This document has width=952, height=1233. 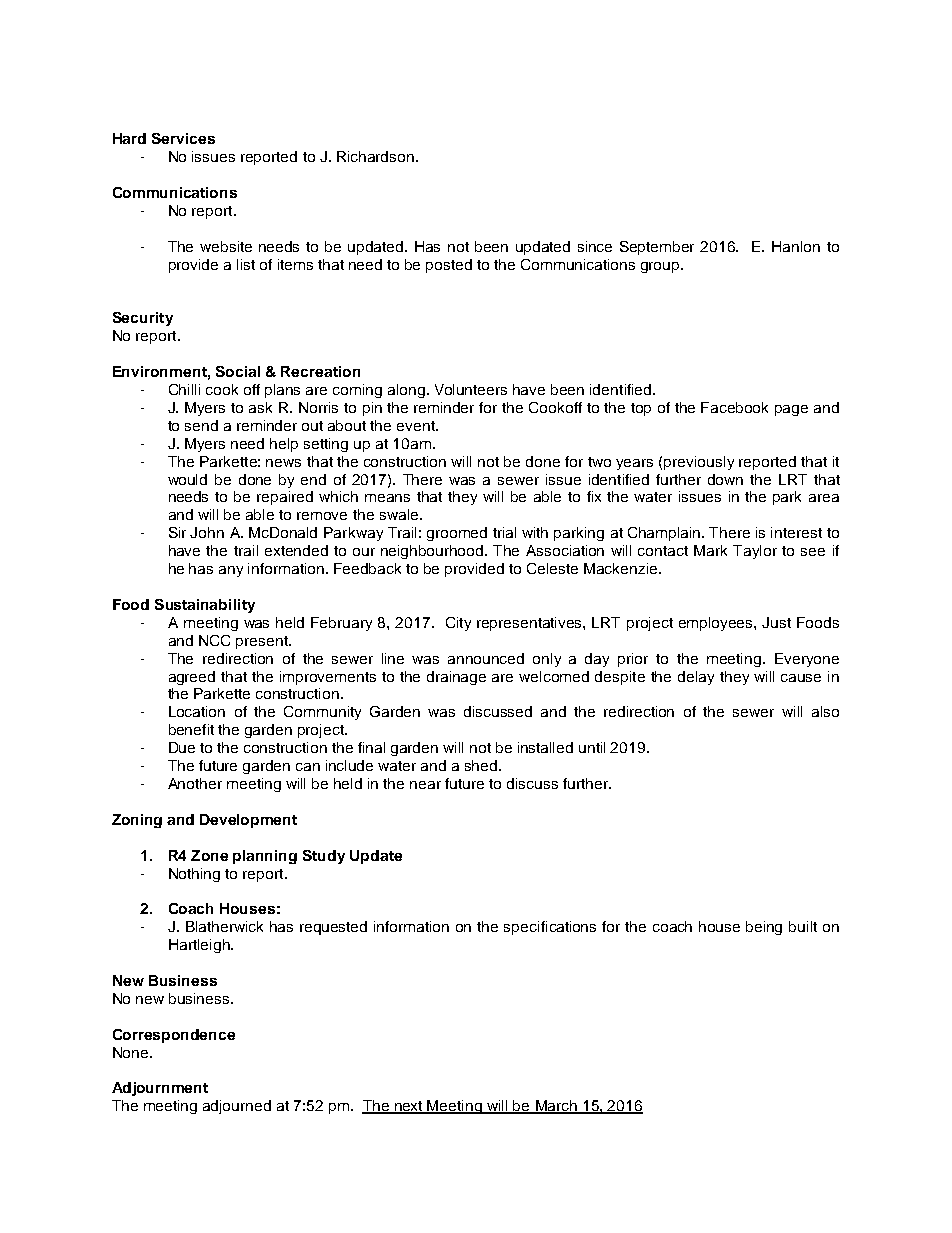 What do you see at coordinates (449, 266) in the document?
I see `posted` at bounding box center [449, 266].
